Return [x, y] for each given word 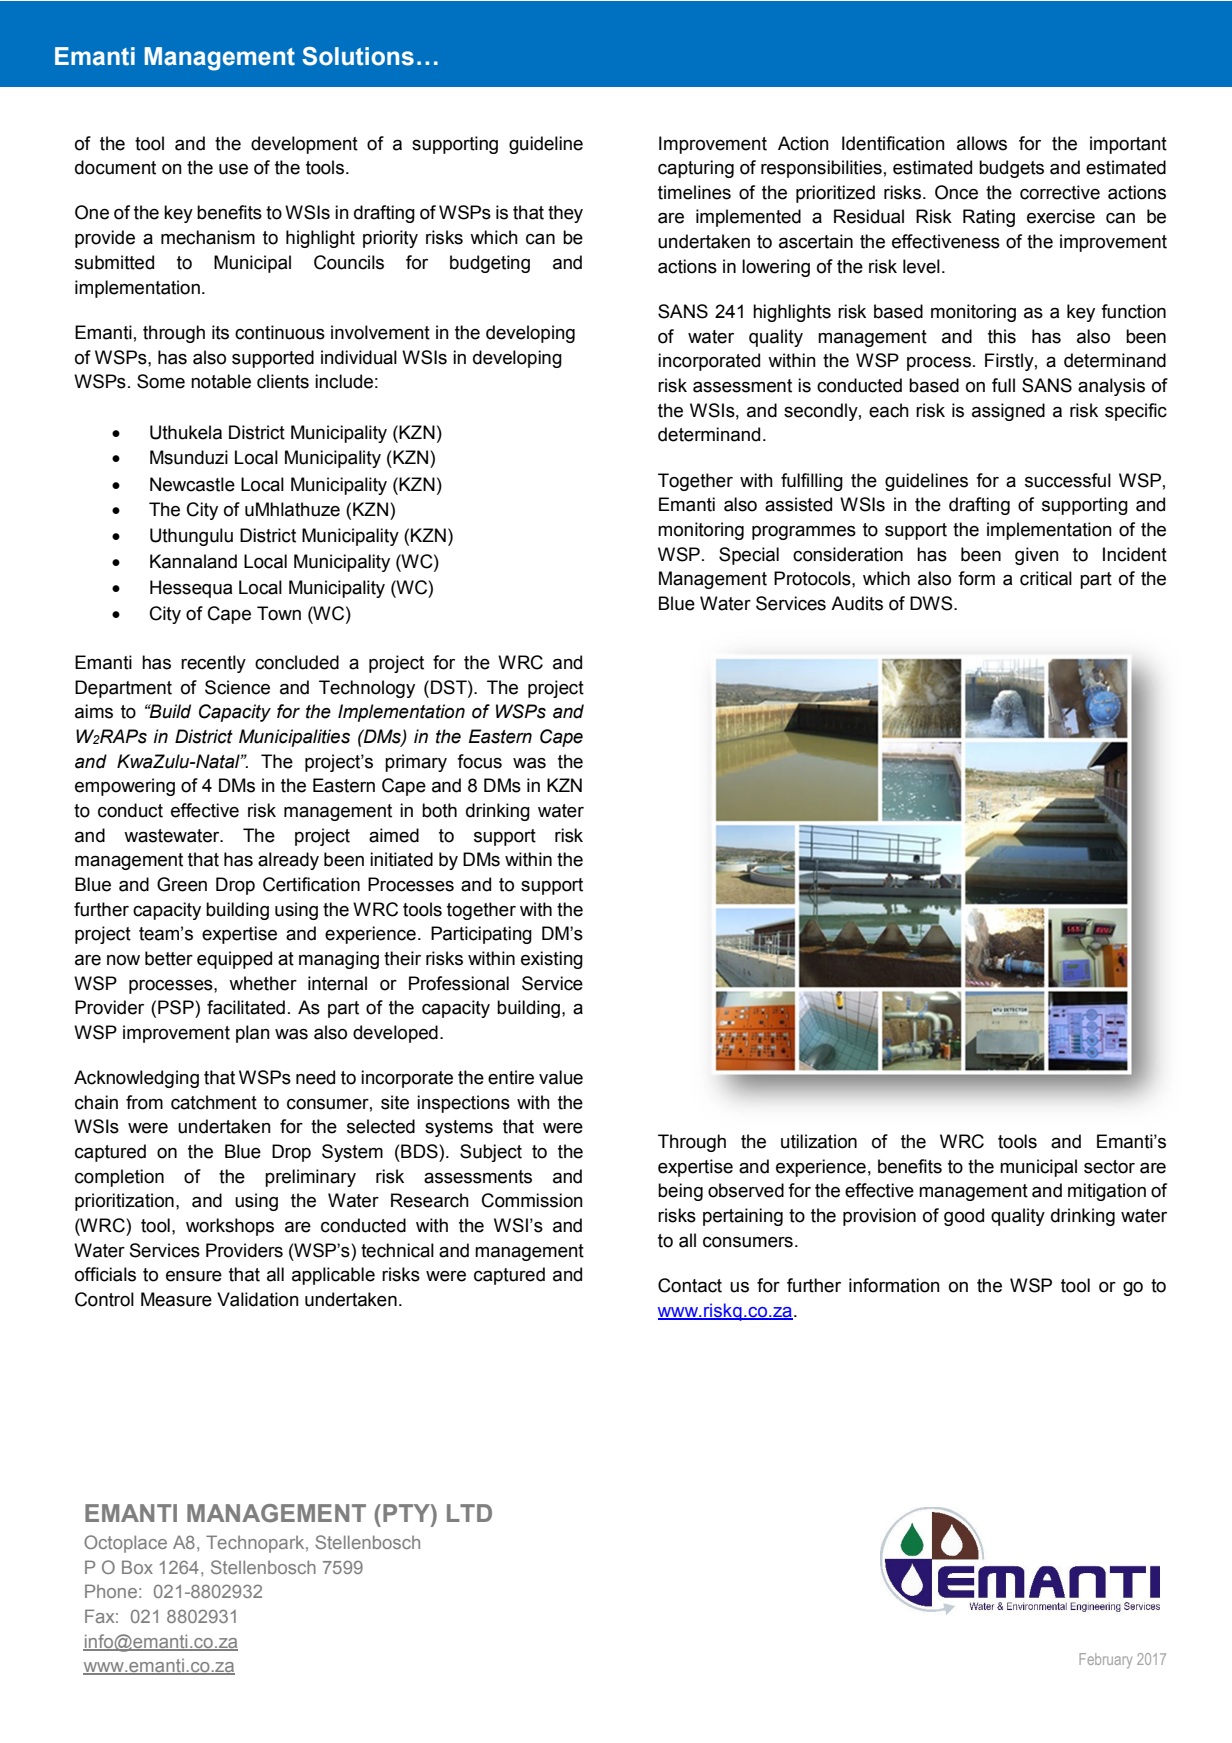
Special [749, 556]
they [565, 214]
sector [1109, 1167]
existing [552, 960]
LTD [469, 1513]
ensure [194, 1276]
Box [137, 1567]
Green [182, 884]
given [1037, 556]
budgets [1011, 169]
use [233, 169]
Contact [690, 1285]
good [964, 1217]
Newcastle [192, 484]
